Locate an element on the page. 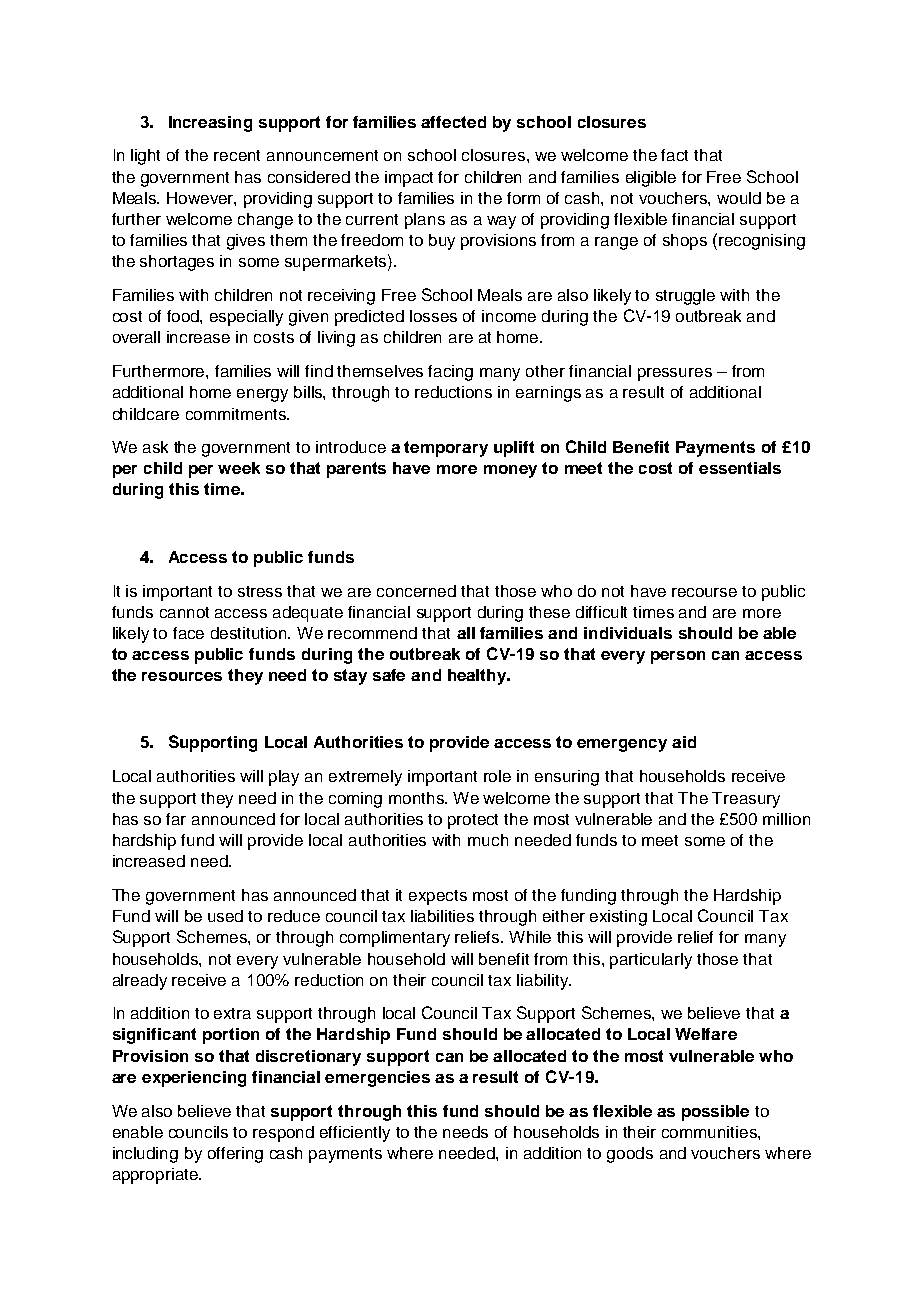  affected is located at coordinates (453, 122).
